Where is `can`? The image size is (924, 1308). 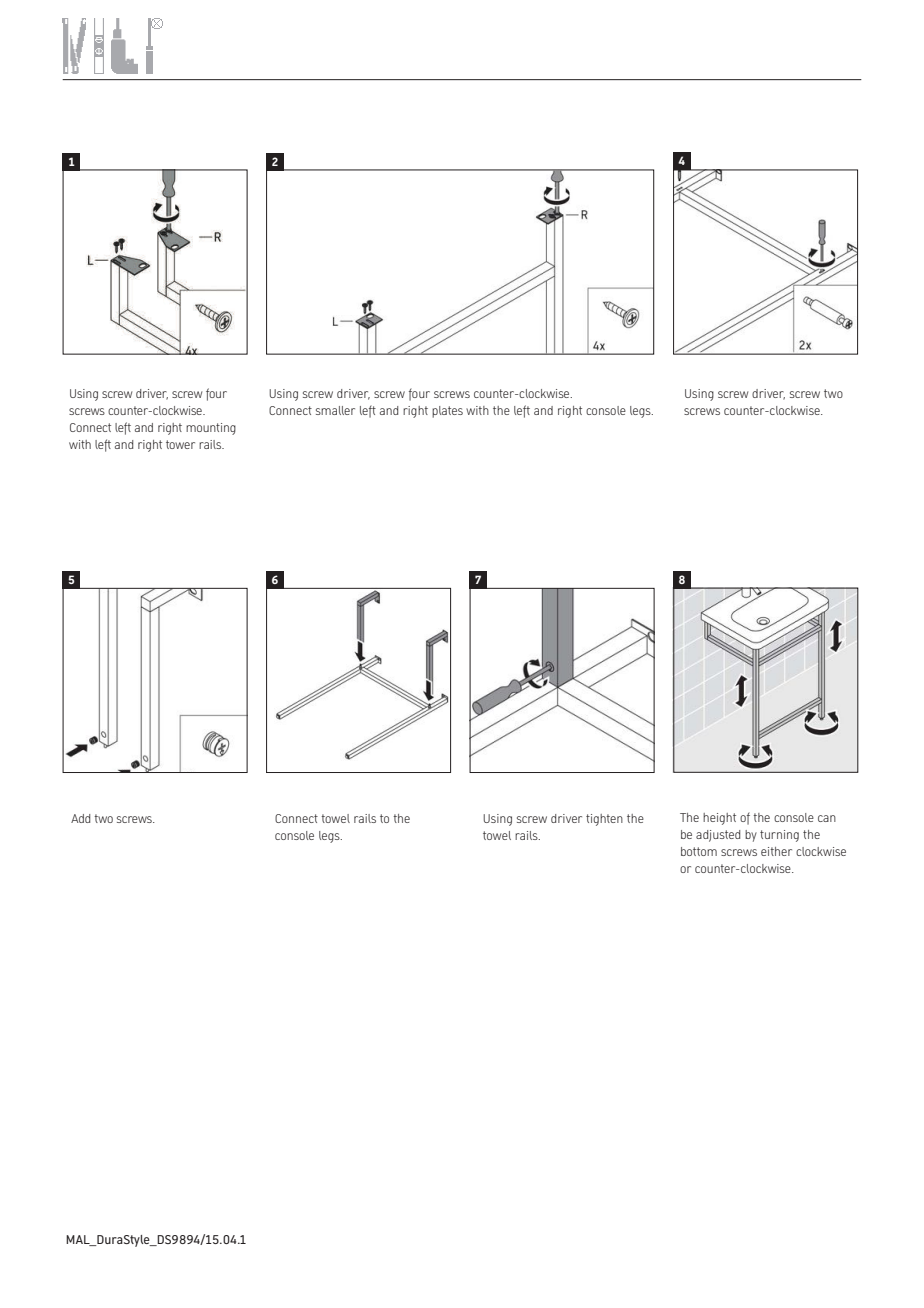
can is located at coordinates (827, 818).
